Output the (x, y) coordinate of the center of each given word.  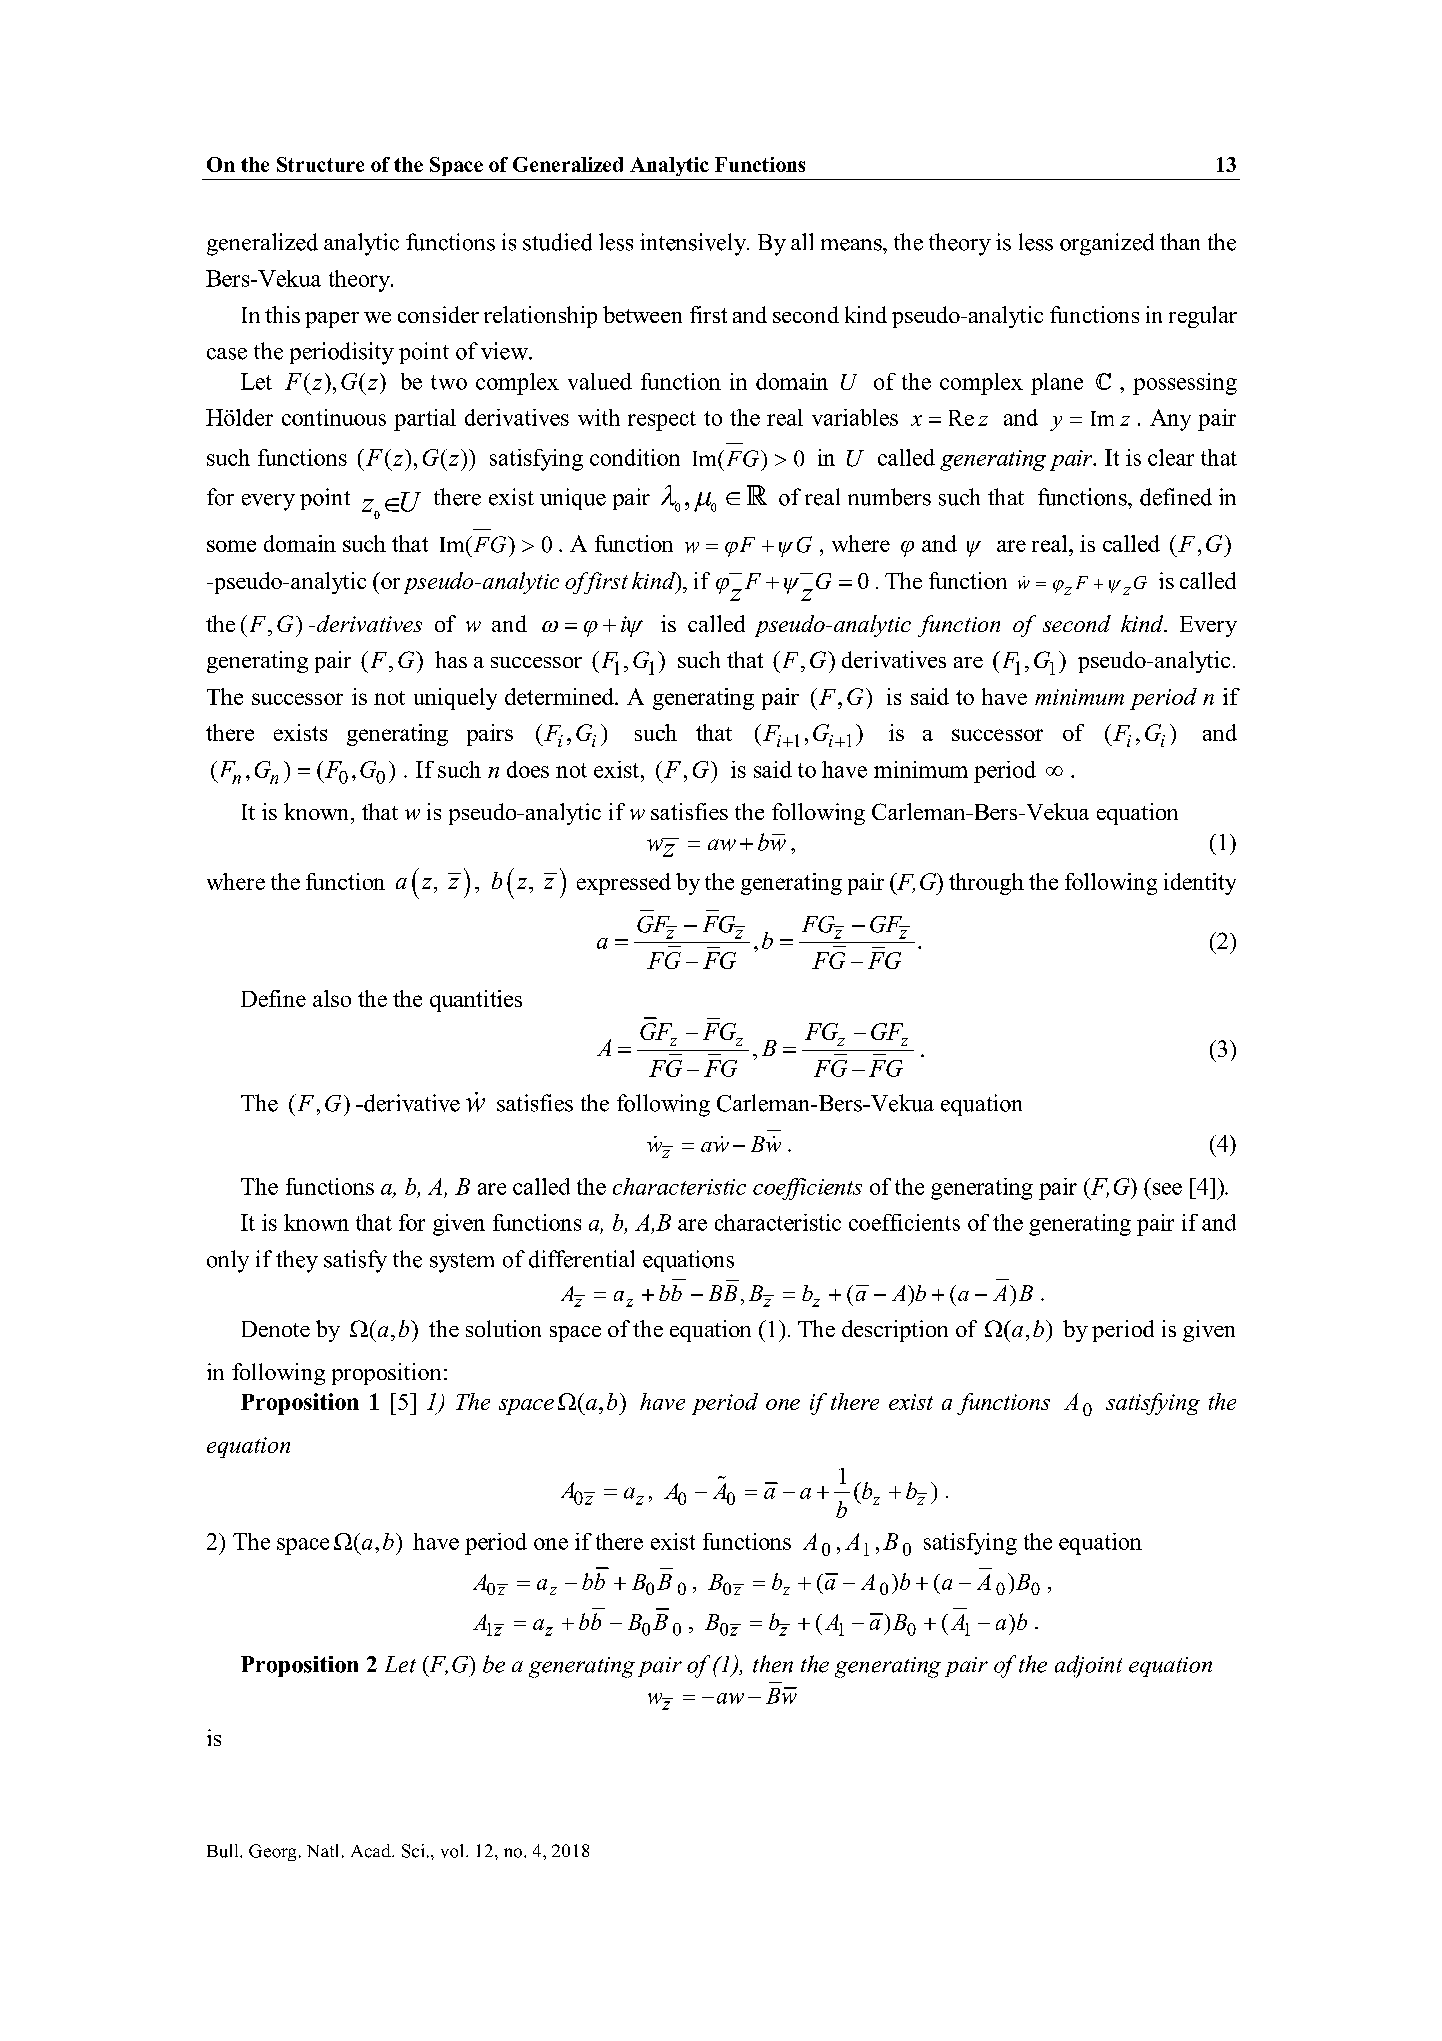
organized (1107, 244)
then (773, 1664)
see (1167, 1189)
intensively (694, 244)
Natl (322, 1850)
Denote (276, 1329)
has (451, 659)
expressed (624, 884)
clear (1171, 457)
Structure (320, 164)
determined (560, 696)
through (986, 884)
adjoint (1088, 1666)
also (332, 998)
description (895, 1331)
